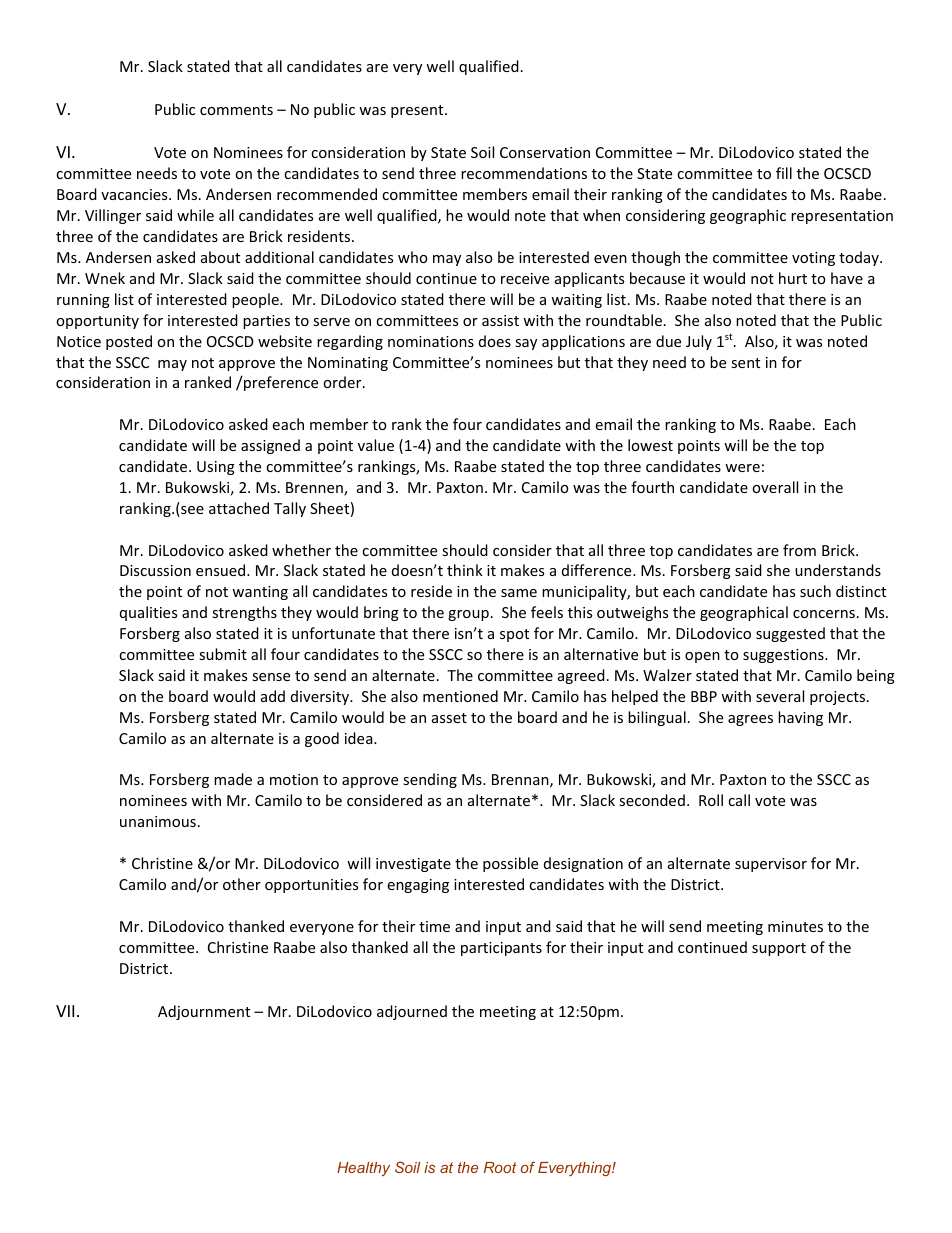 The width and height of the document is (952, 1233). I want to click on fill, so click(784, 173).
